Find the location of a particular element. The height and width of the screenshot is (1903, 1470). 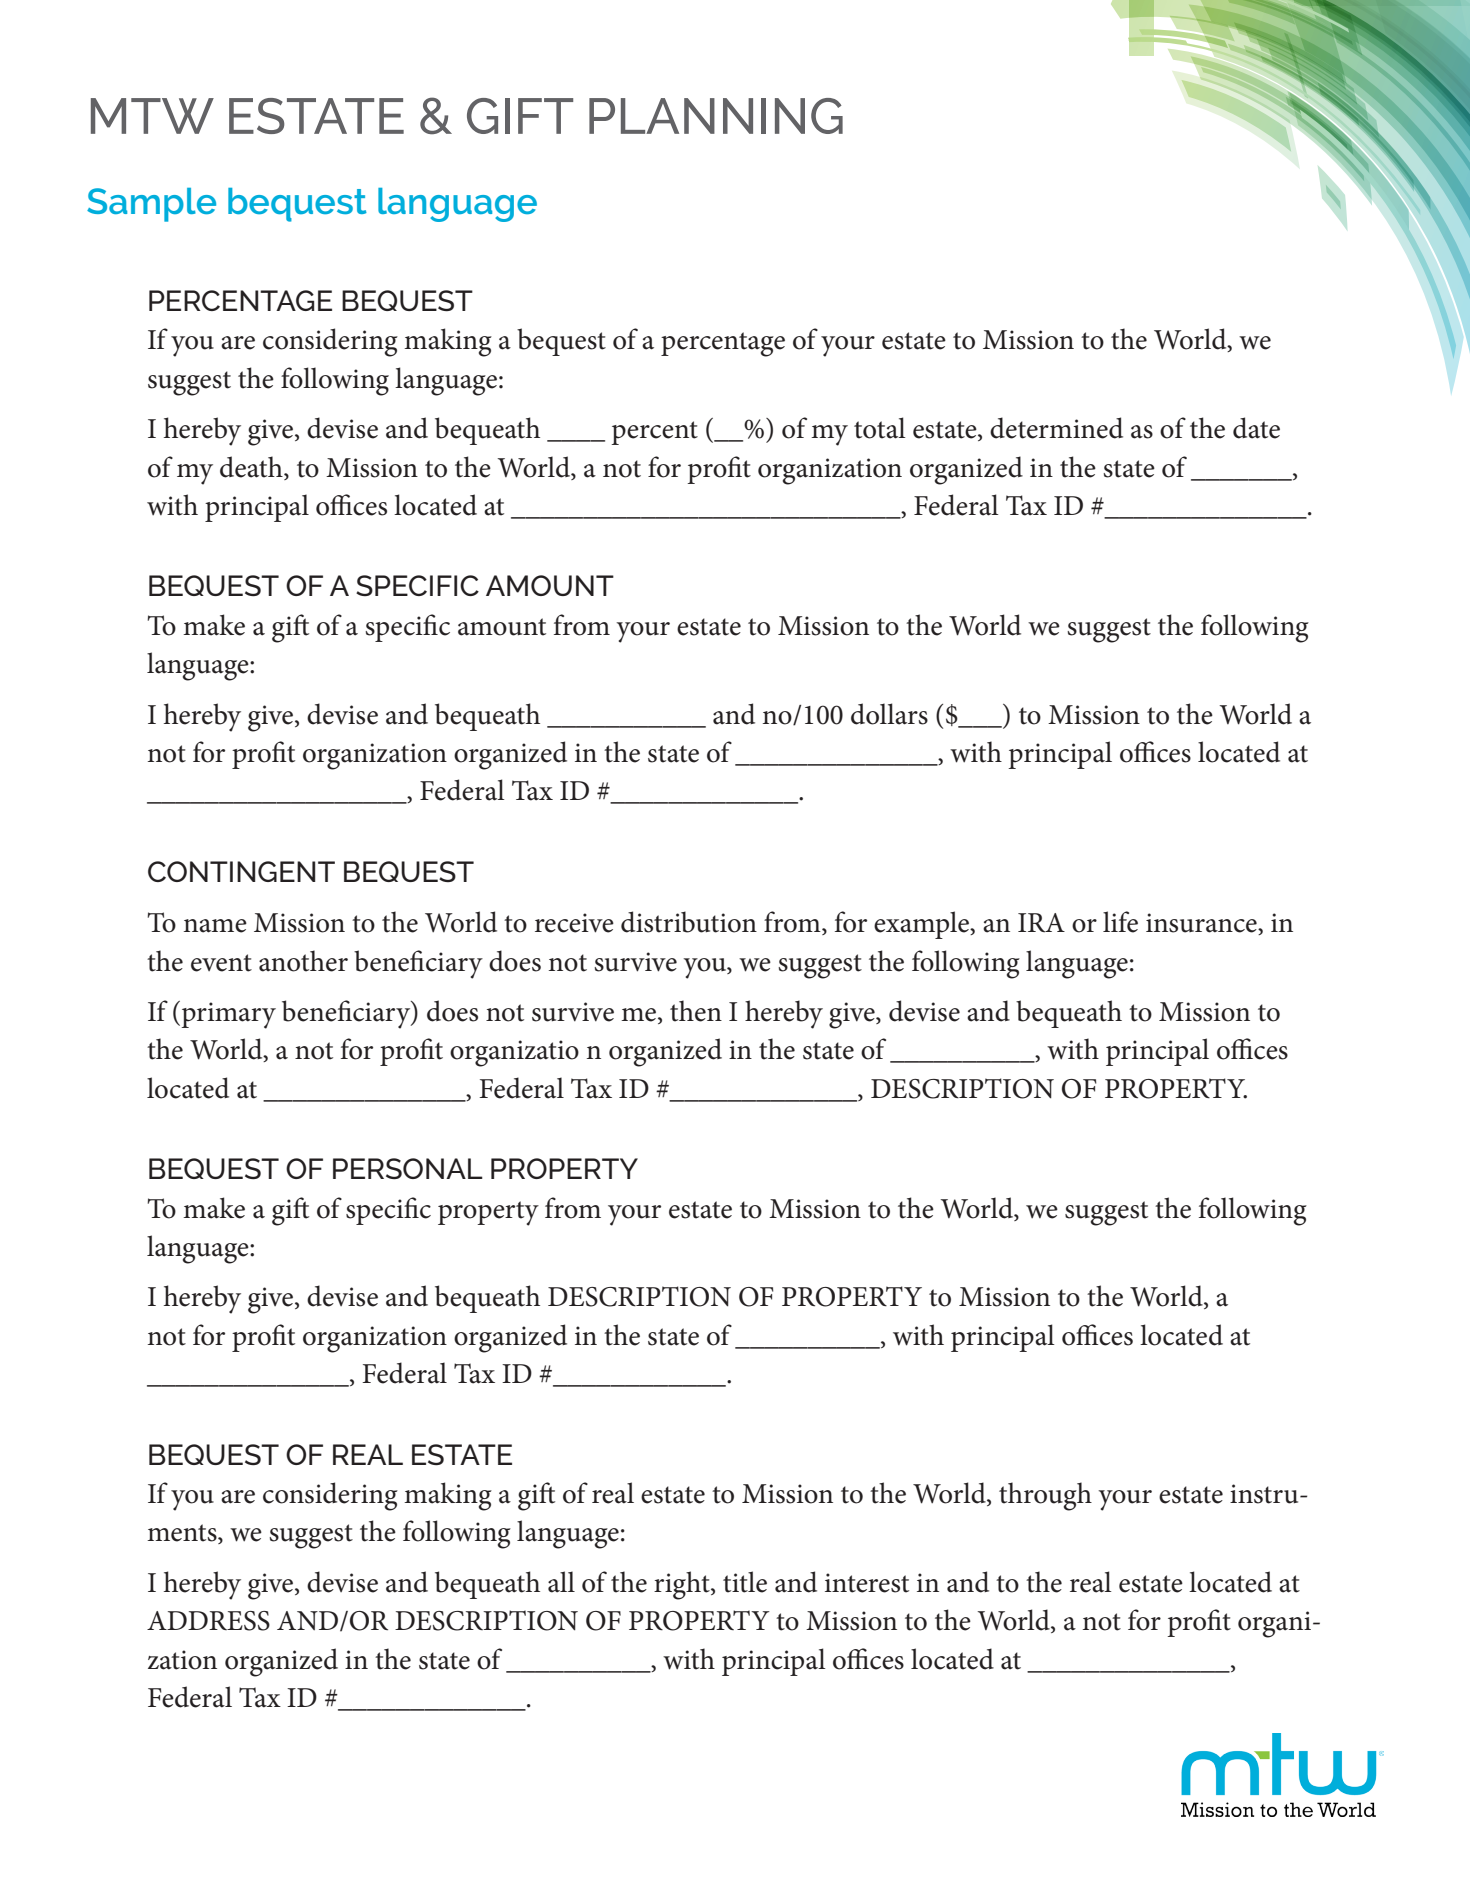

ADDRESS is located at coordinates (208, 1621).
